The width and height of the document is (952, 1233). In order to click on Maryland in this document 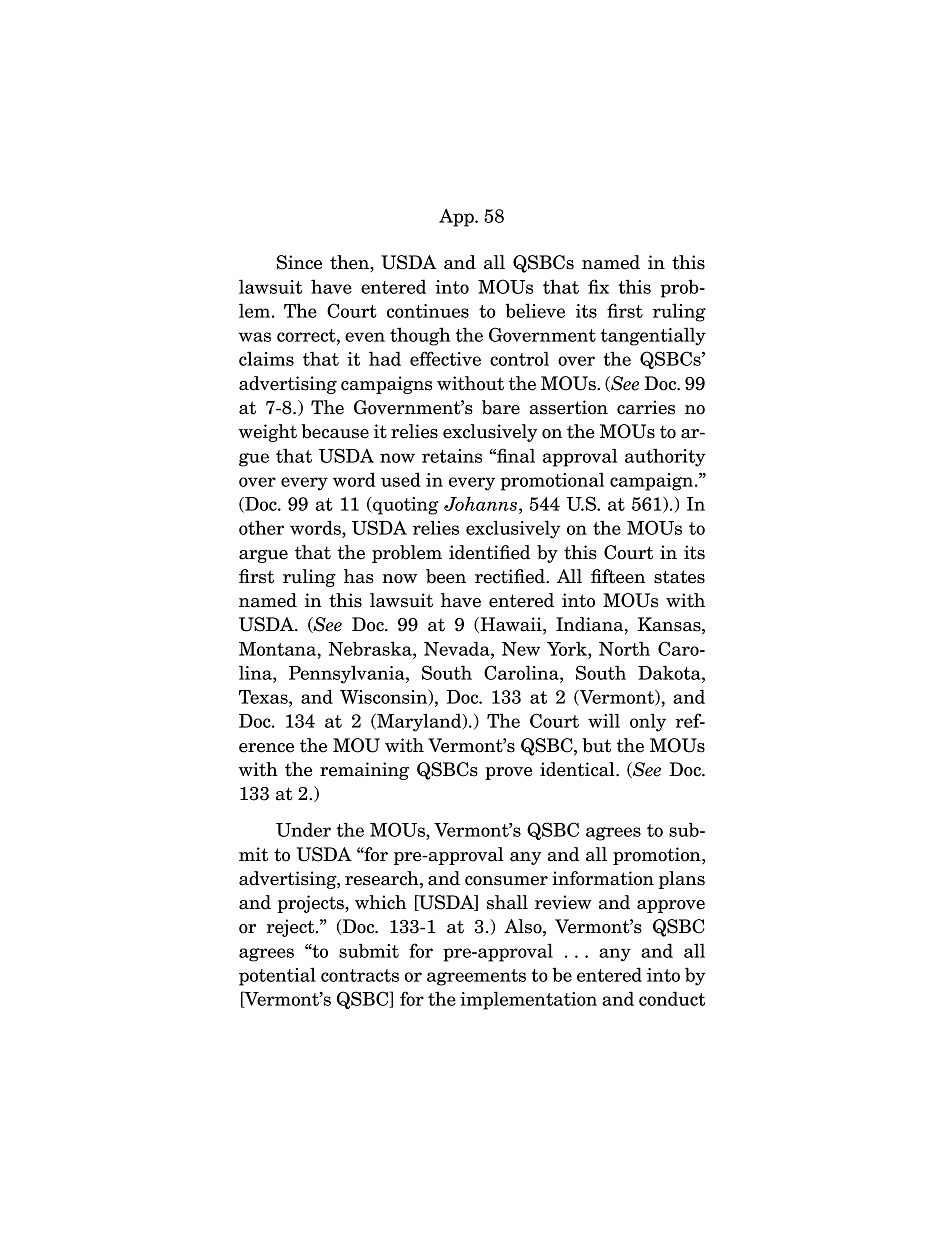, I will do `click(419, 722)`.
